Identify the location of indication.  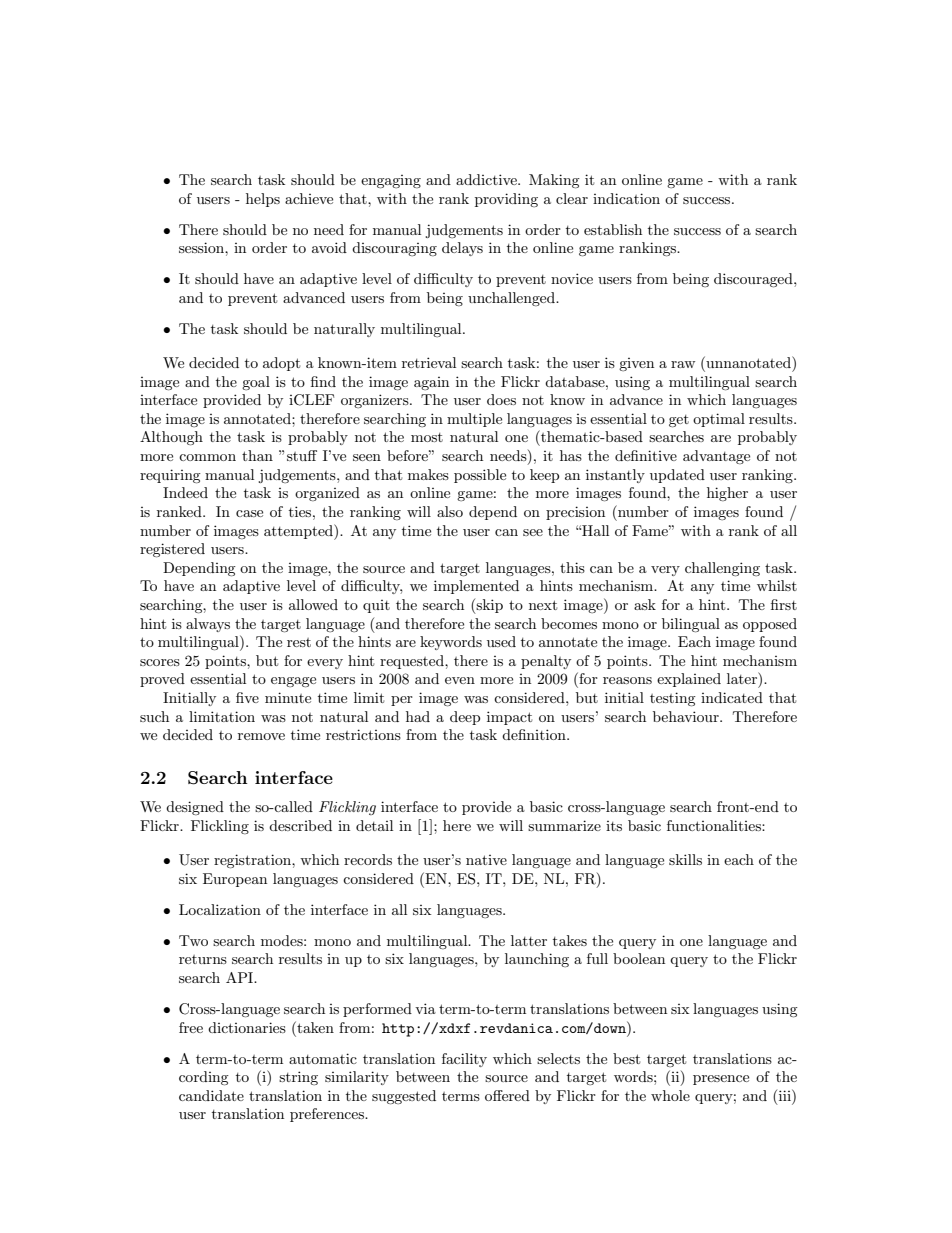
(626, 198).
